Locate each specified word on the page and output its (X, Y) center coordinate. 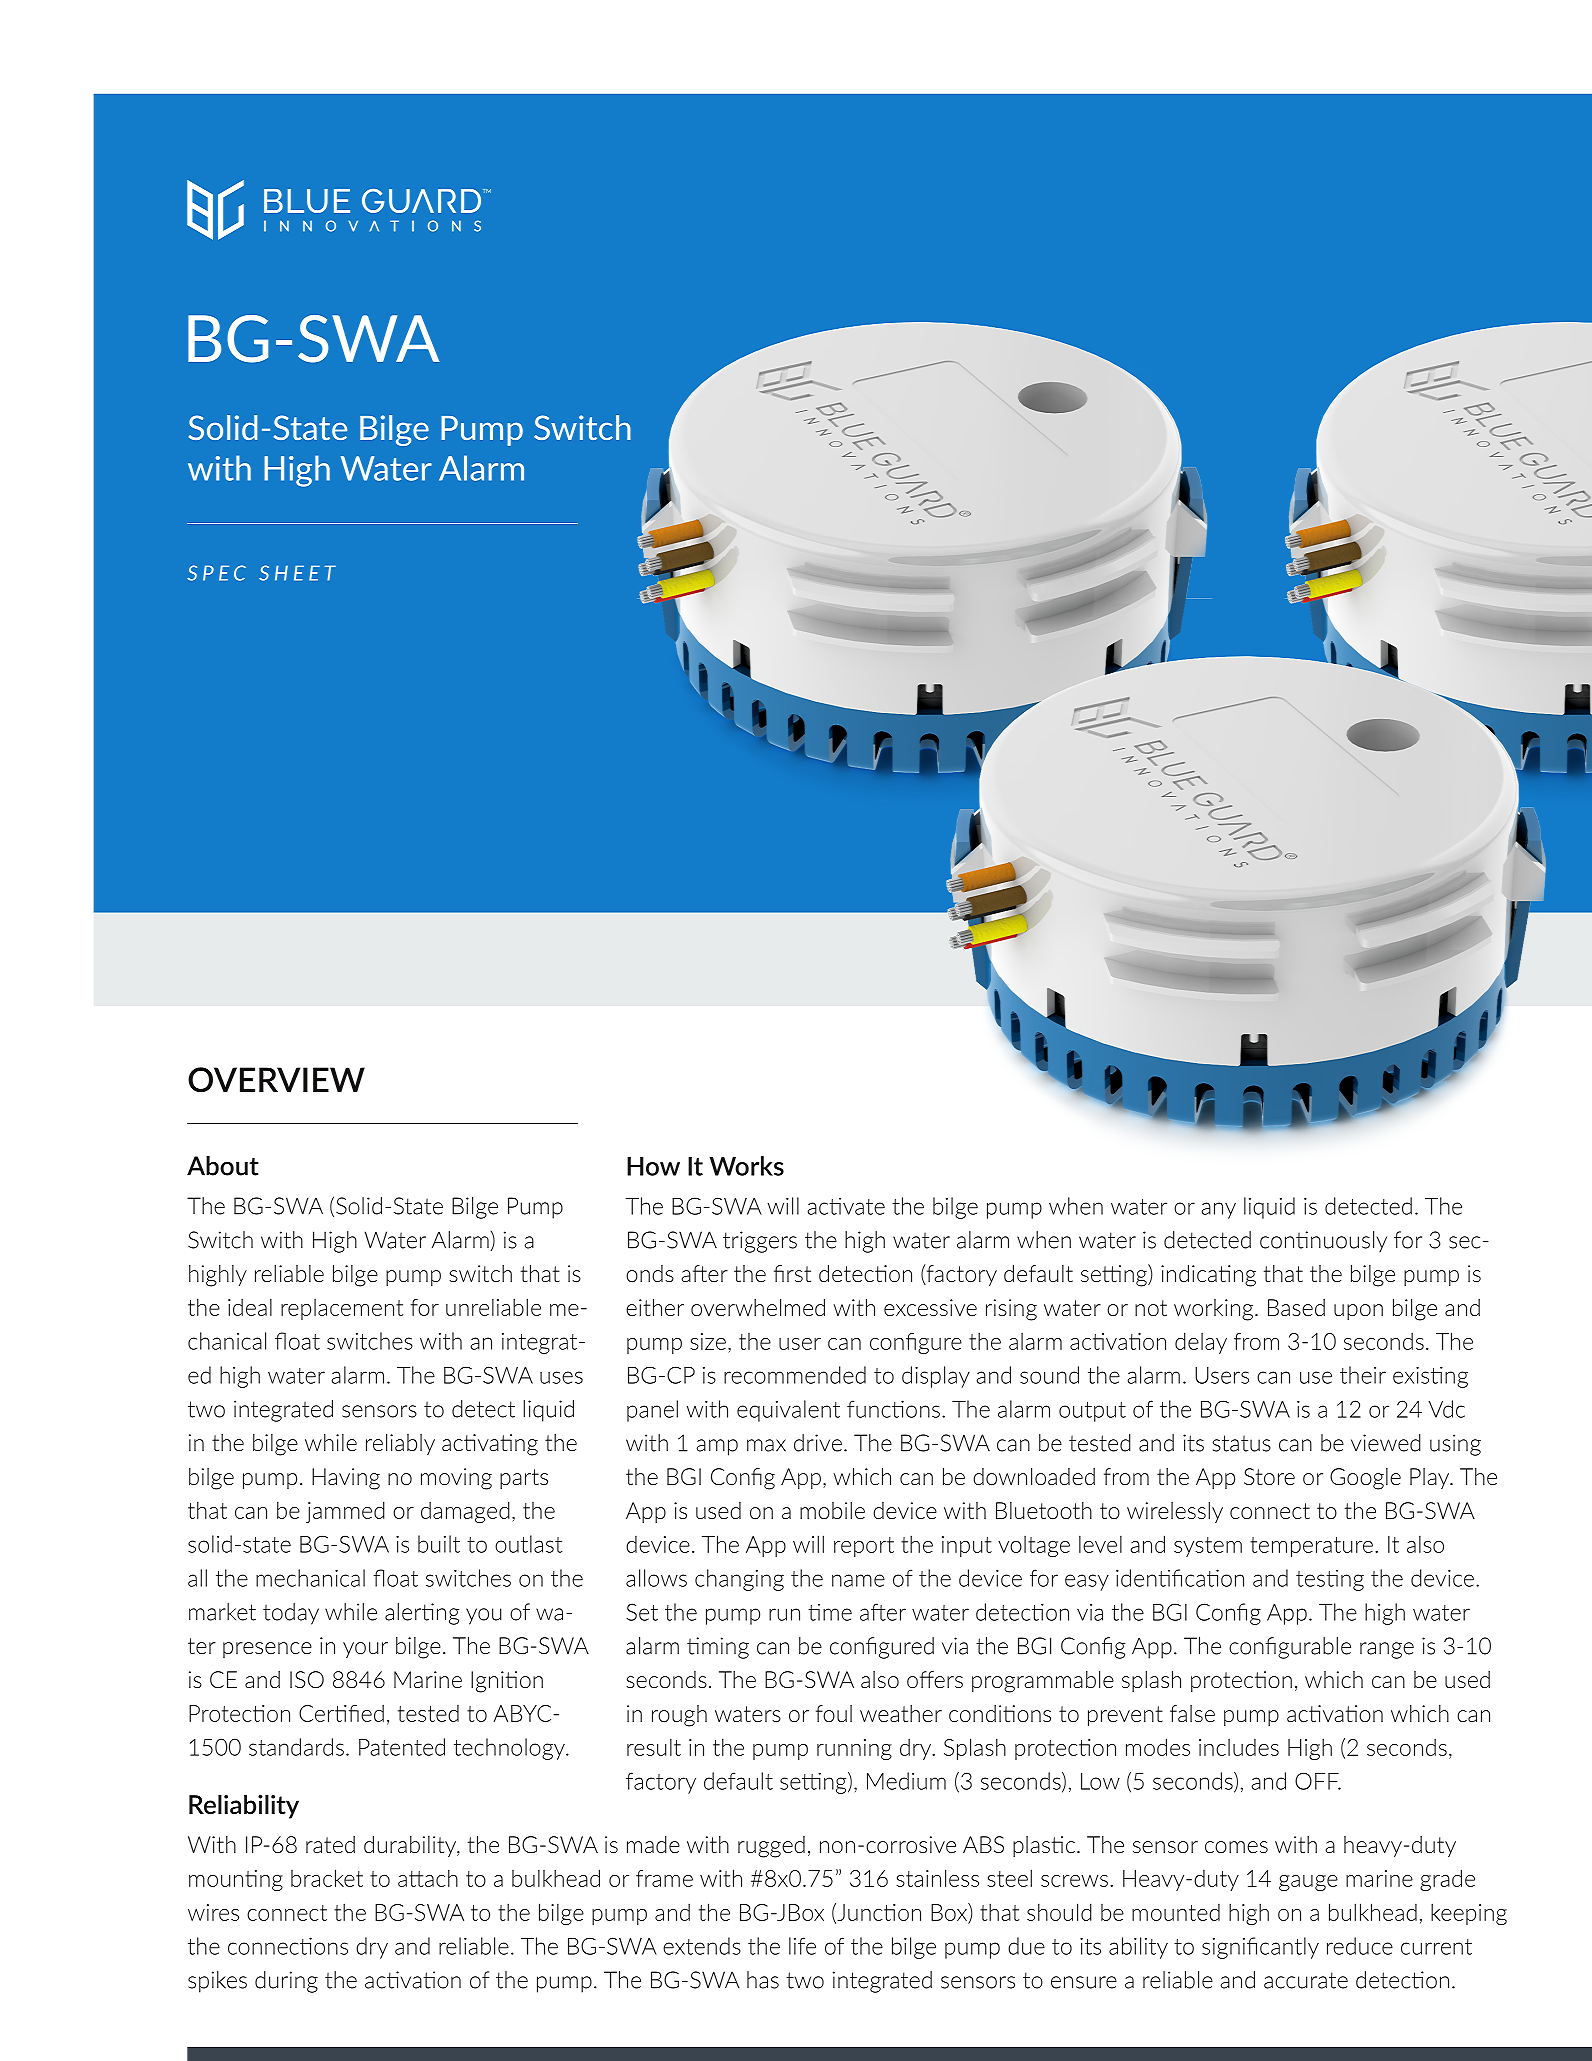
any (1218, 1210)
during (286, 1982)
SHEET (297, 573)
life (802, 1946)
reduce (1360, 1946)
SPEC (216, 573)
